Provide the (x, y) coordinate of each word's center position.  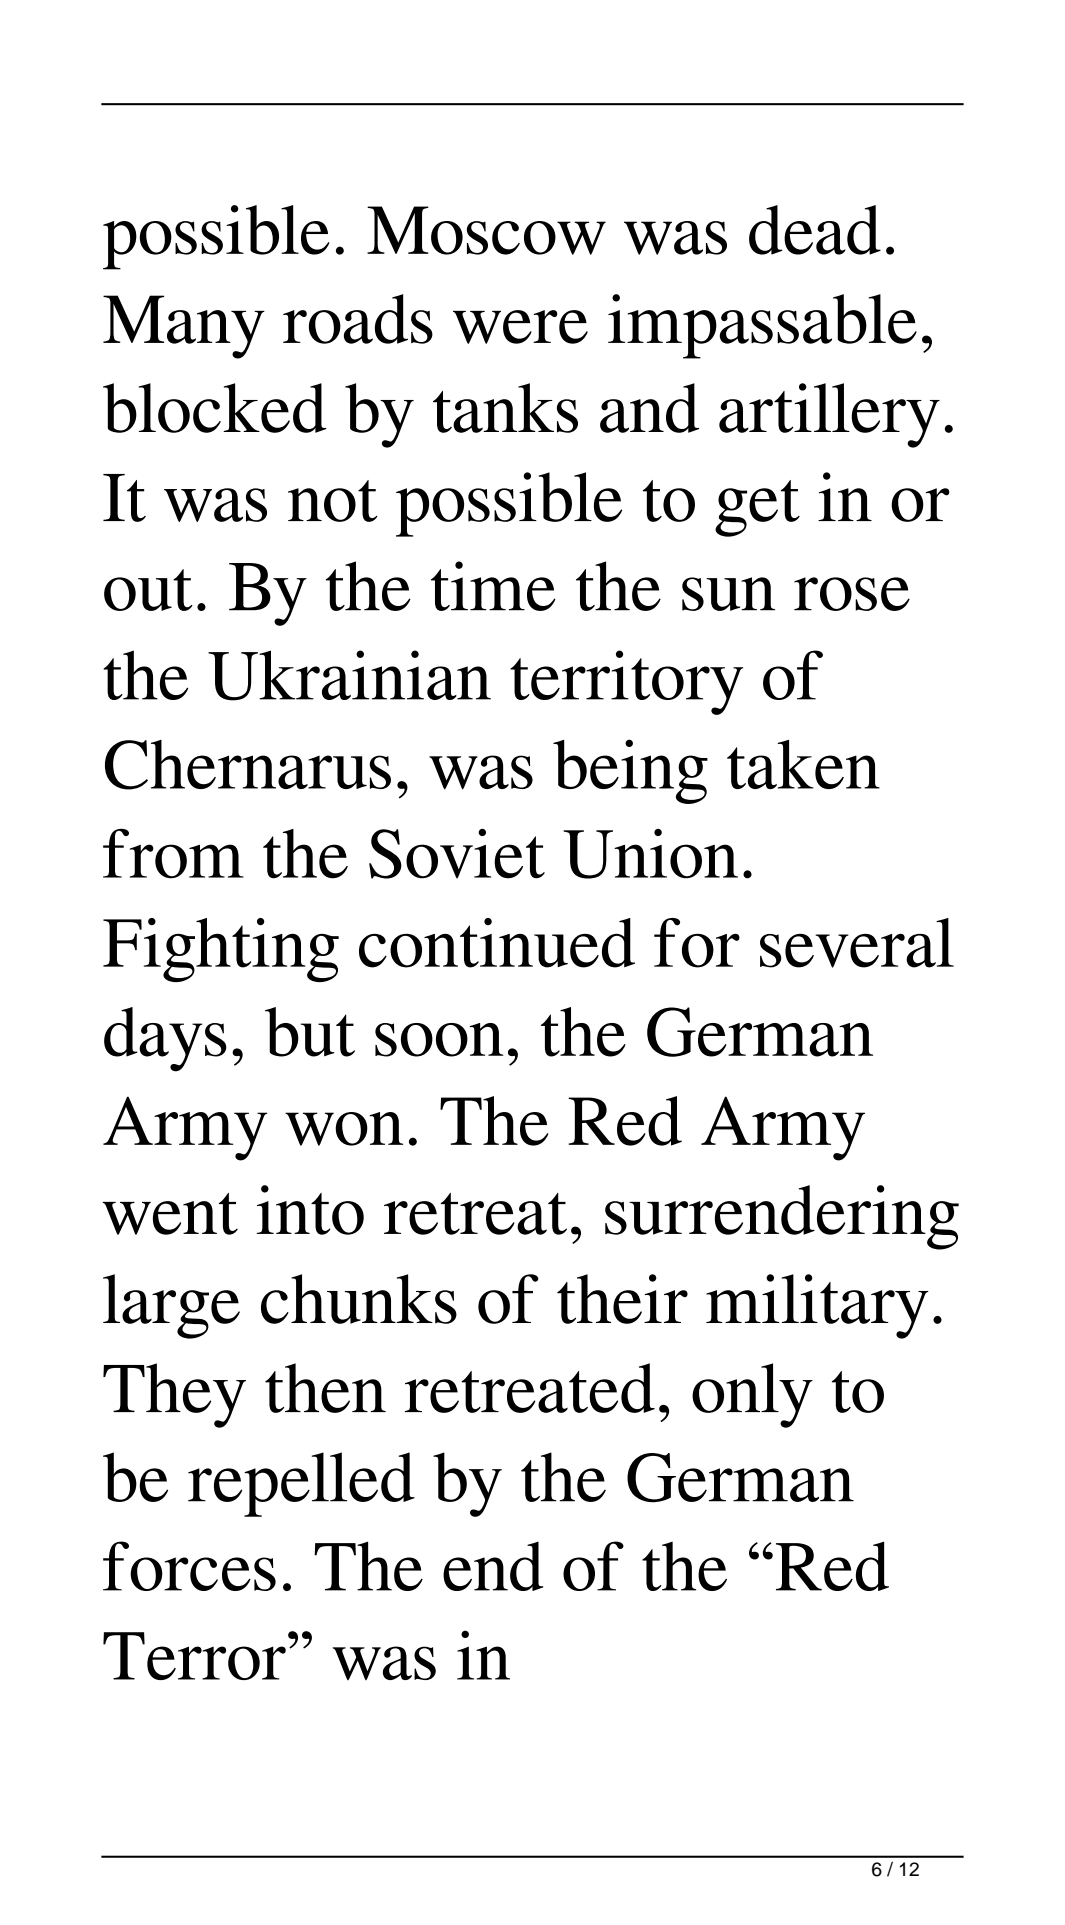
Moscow (486, 230)
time (493, 586)
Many (184, 327)
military (817, 1306)
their (622, 1299)
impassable (762, 326)
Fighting (221, 950)
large (171, 1306)
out (148, 590)
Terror (194, 1656)
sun (728, 594)
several (857, 943)
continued (497, 943)
